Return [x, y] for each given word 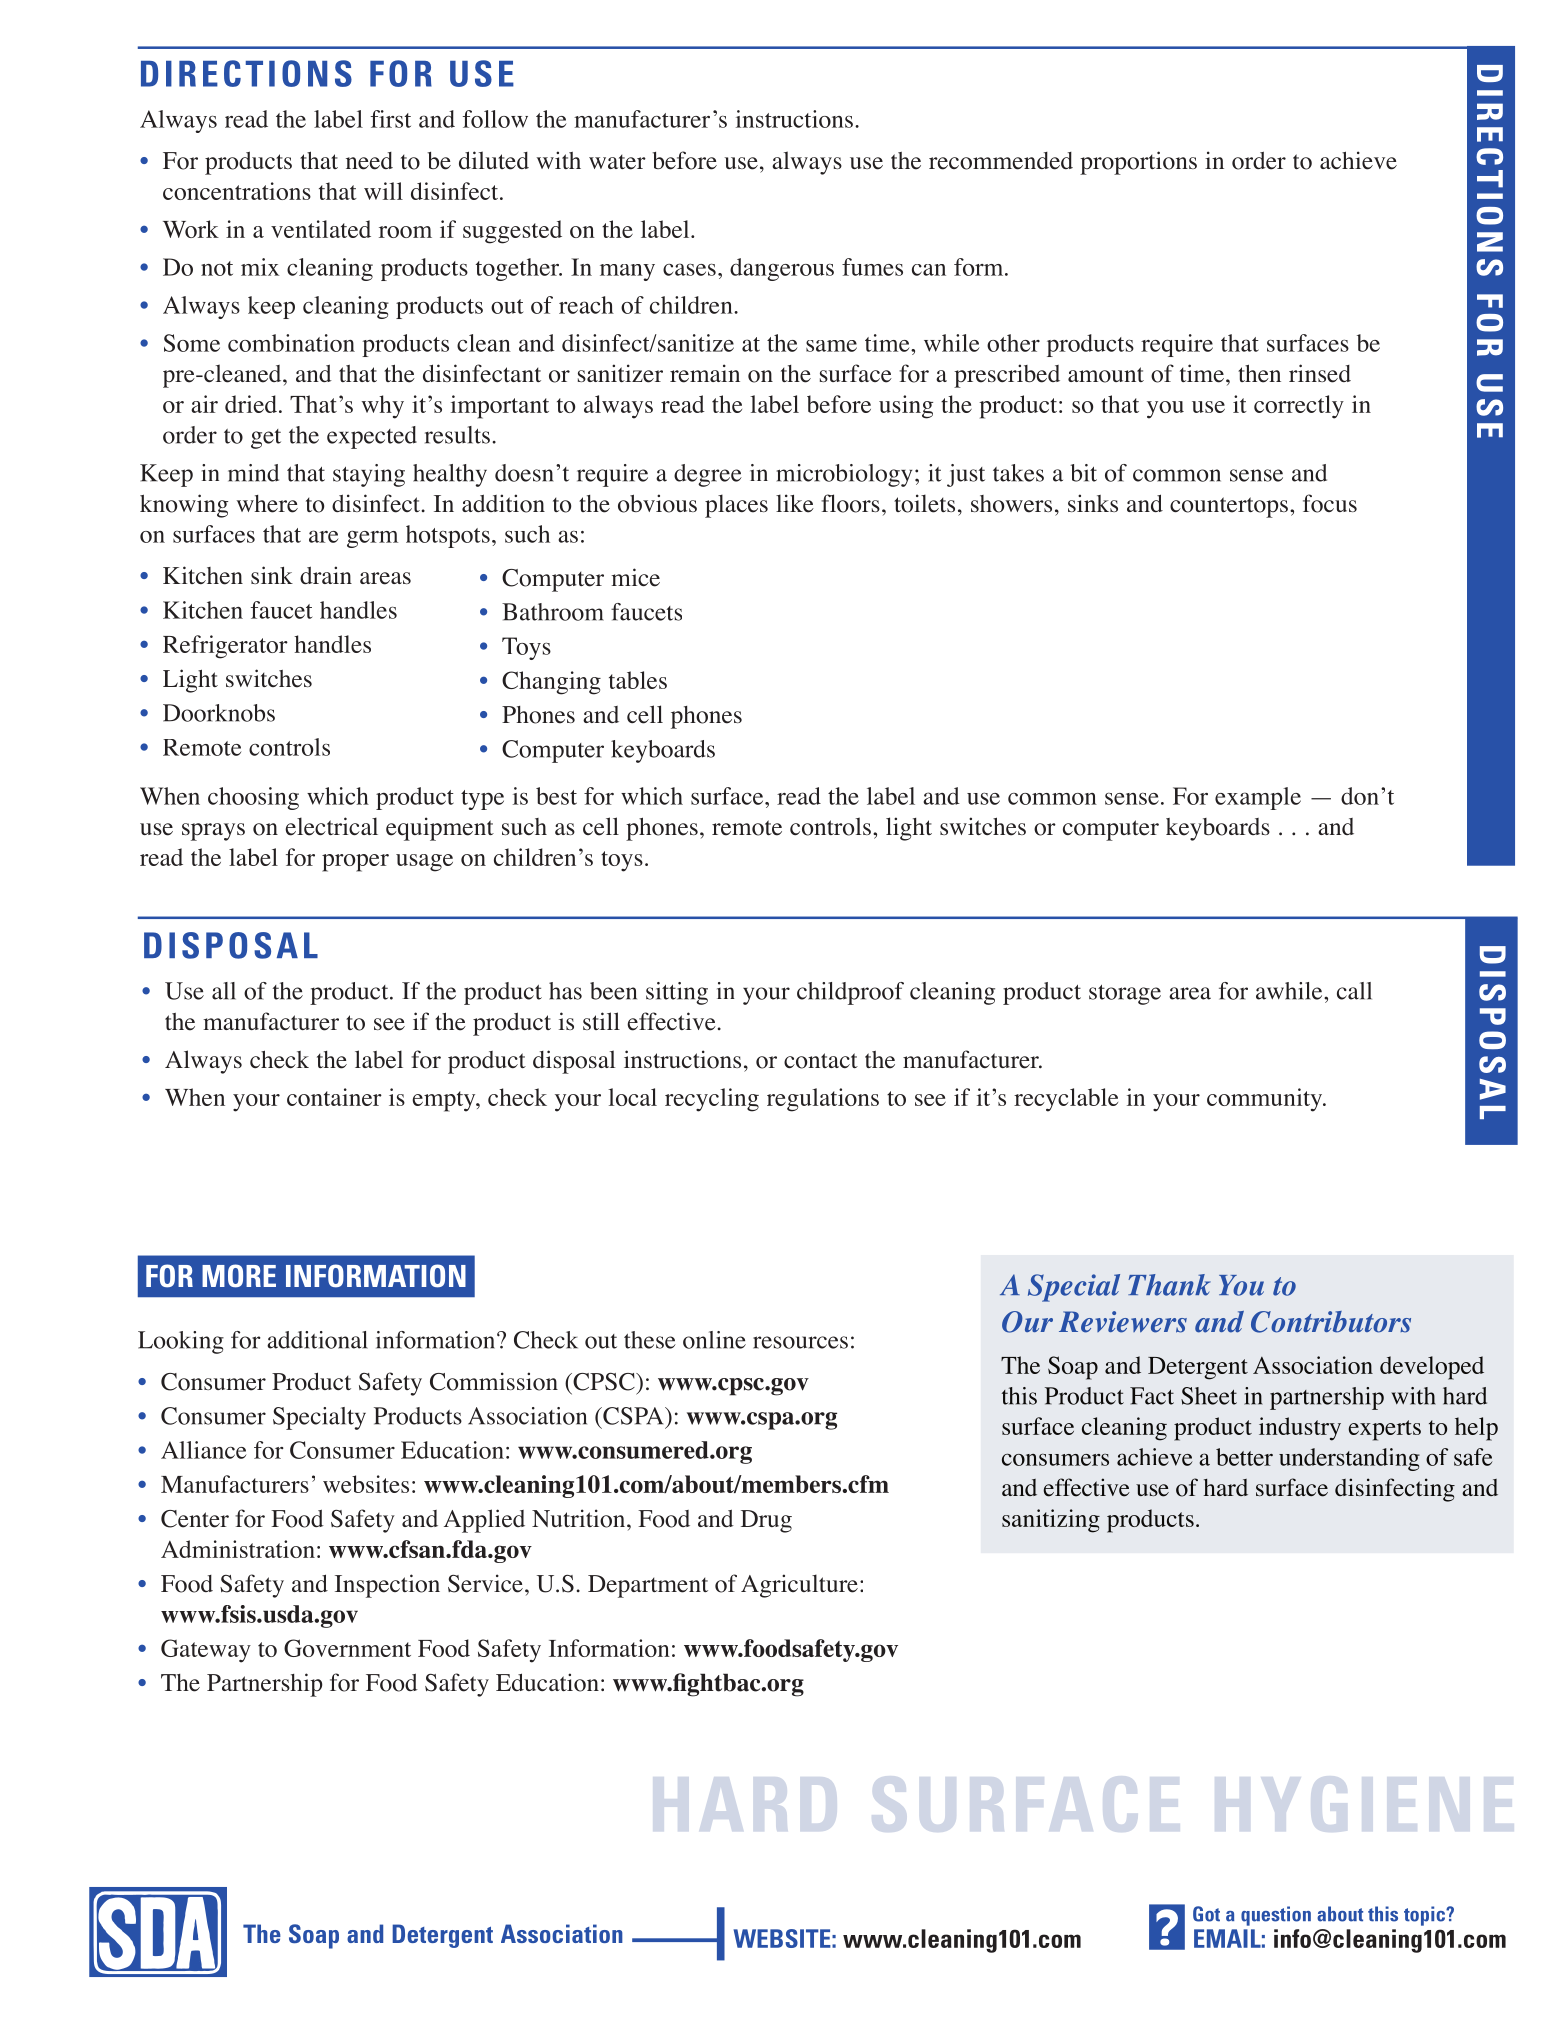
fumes [872, 267]
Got [1206, 1914]
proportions [1138, 163]
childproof [850, 993]
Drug [766, 1521]
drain [326, 575]
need [369, 161]
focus [1330, 503]
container [334, 1097]
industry [1300, 1429]
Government [347, 1648]
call [1354, 991]
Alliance [203, 1450]
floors [850, 503]
